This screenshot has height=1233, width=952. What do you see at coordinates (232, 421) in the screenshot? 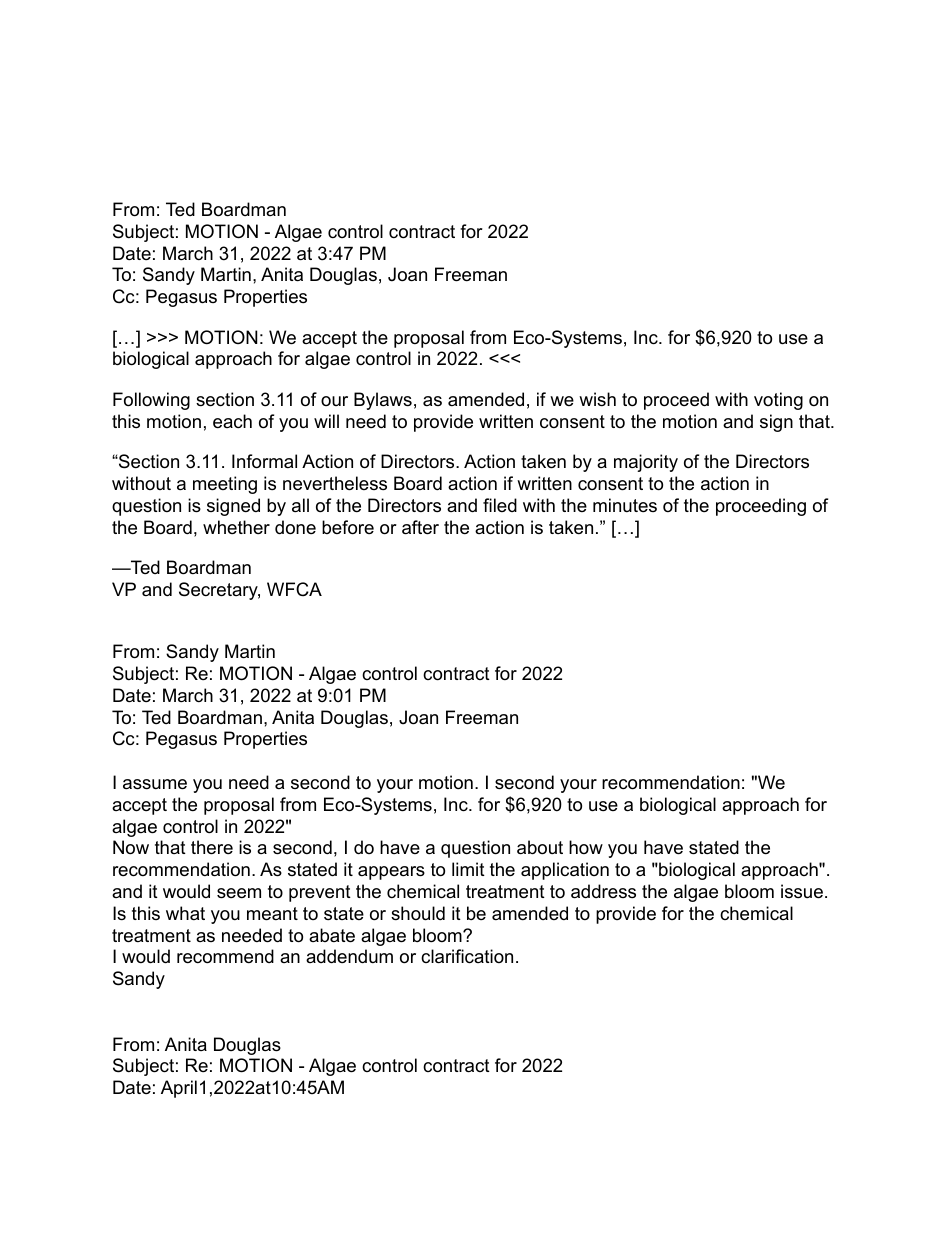
I see `each` at bounding box center [232, 421].
